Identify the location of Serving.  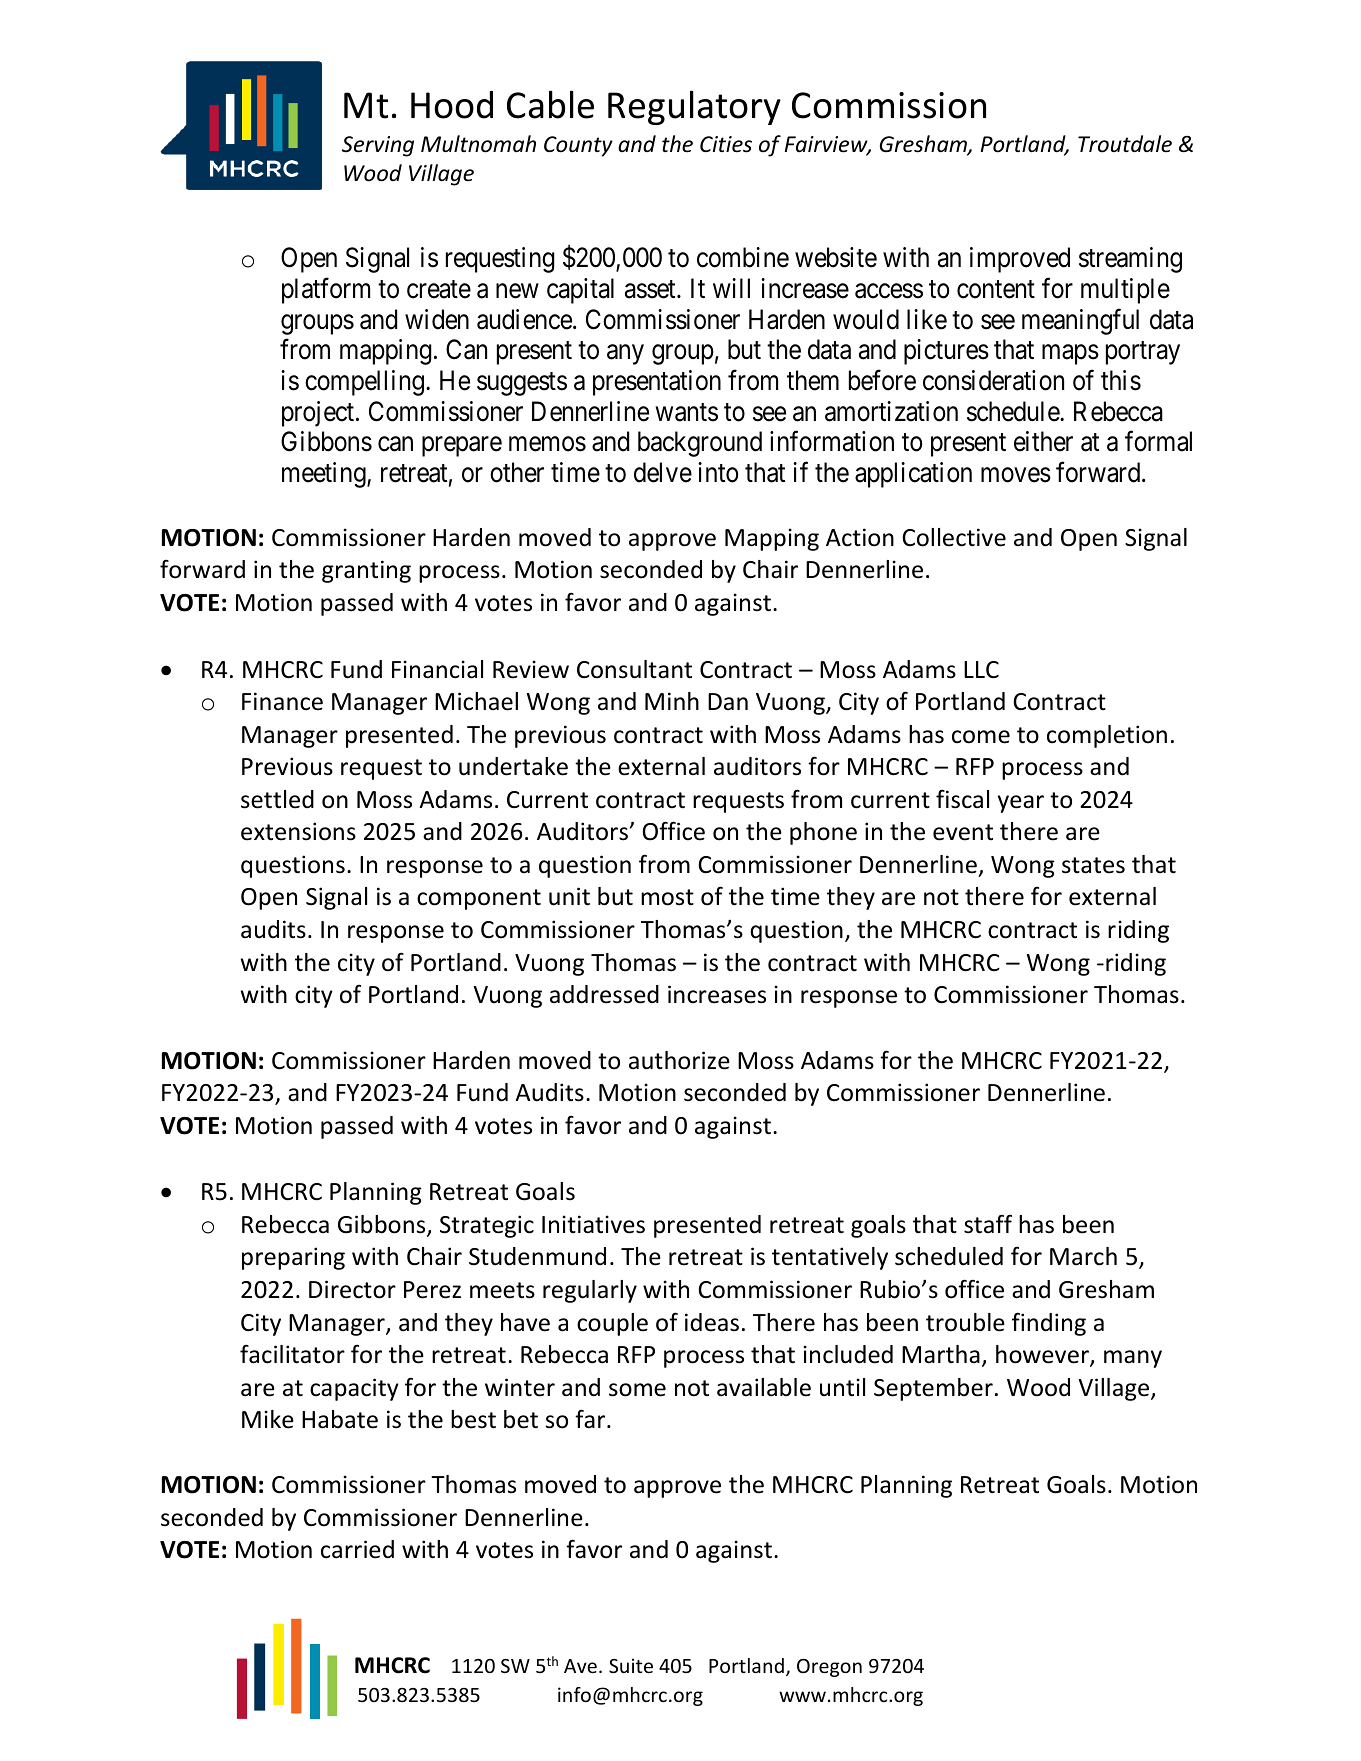
(378, 146).
